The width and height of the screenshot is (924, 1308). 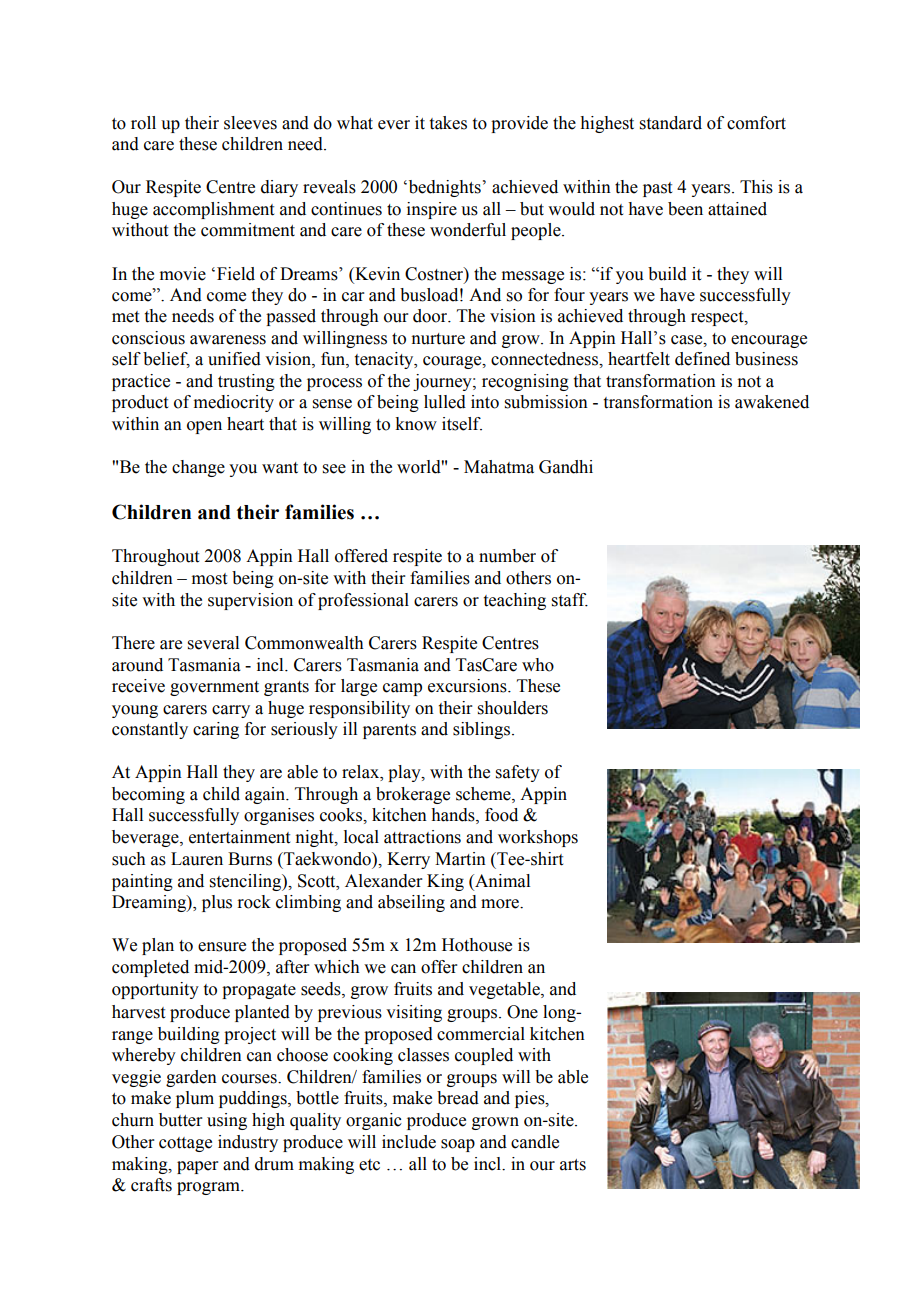 What do you see at coordinates (250, 123) in the screenshot?
I see `sleeves` at bounding box center [250, 123].
